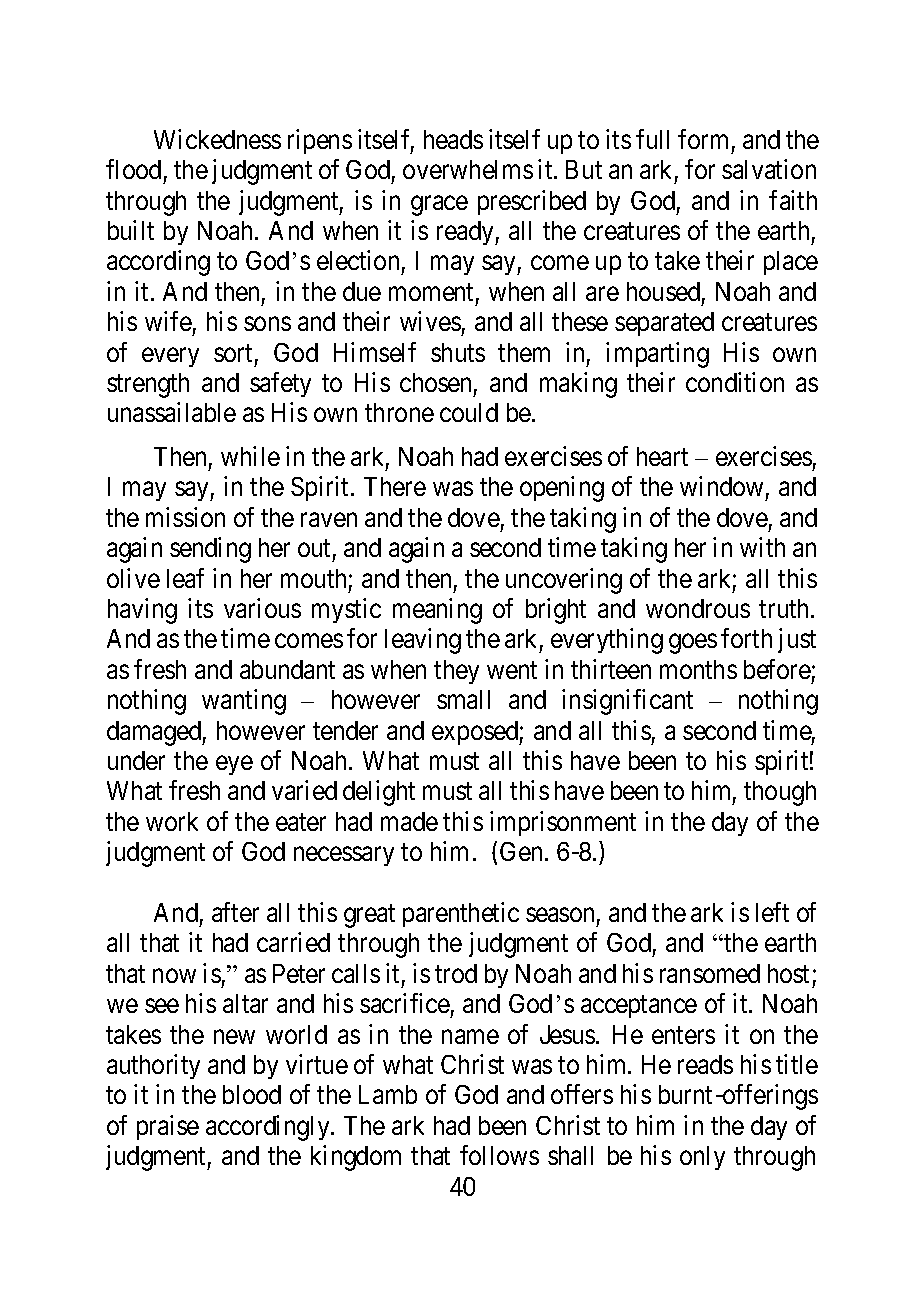 The image size is (924, 1311). Describe the element at coordinates (217, 139) in the page. I see `Wickedness` at that location.
